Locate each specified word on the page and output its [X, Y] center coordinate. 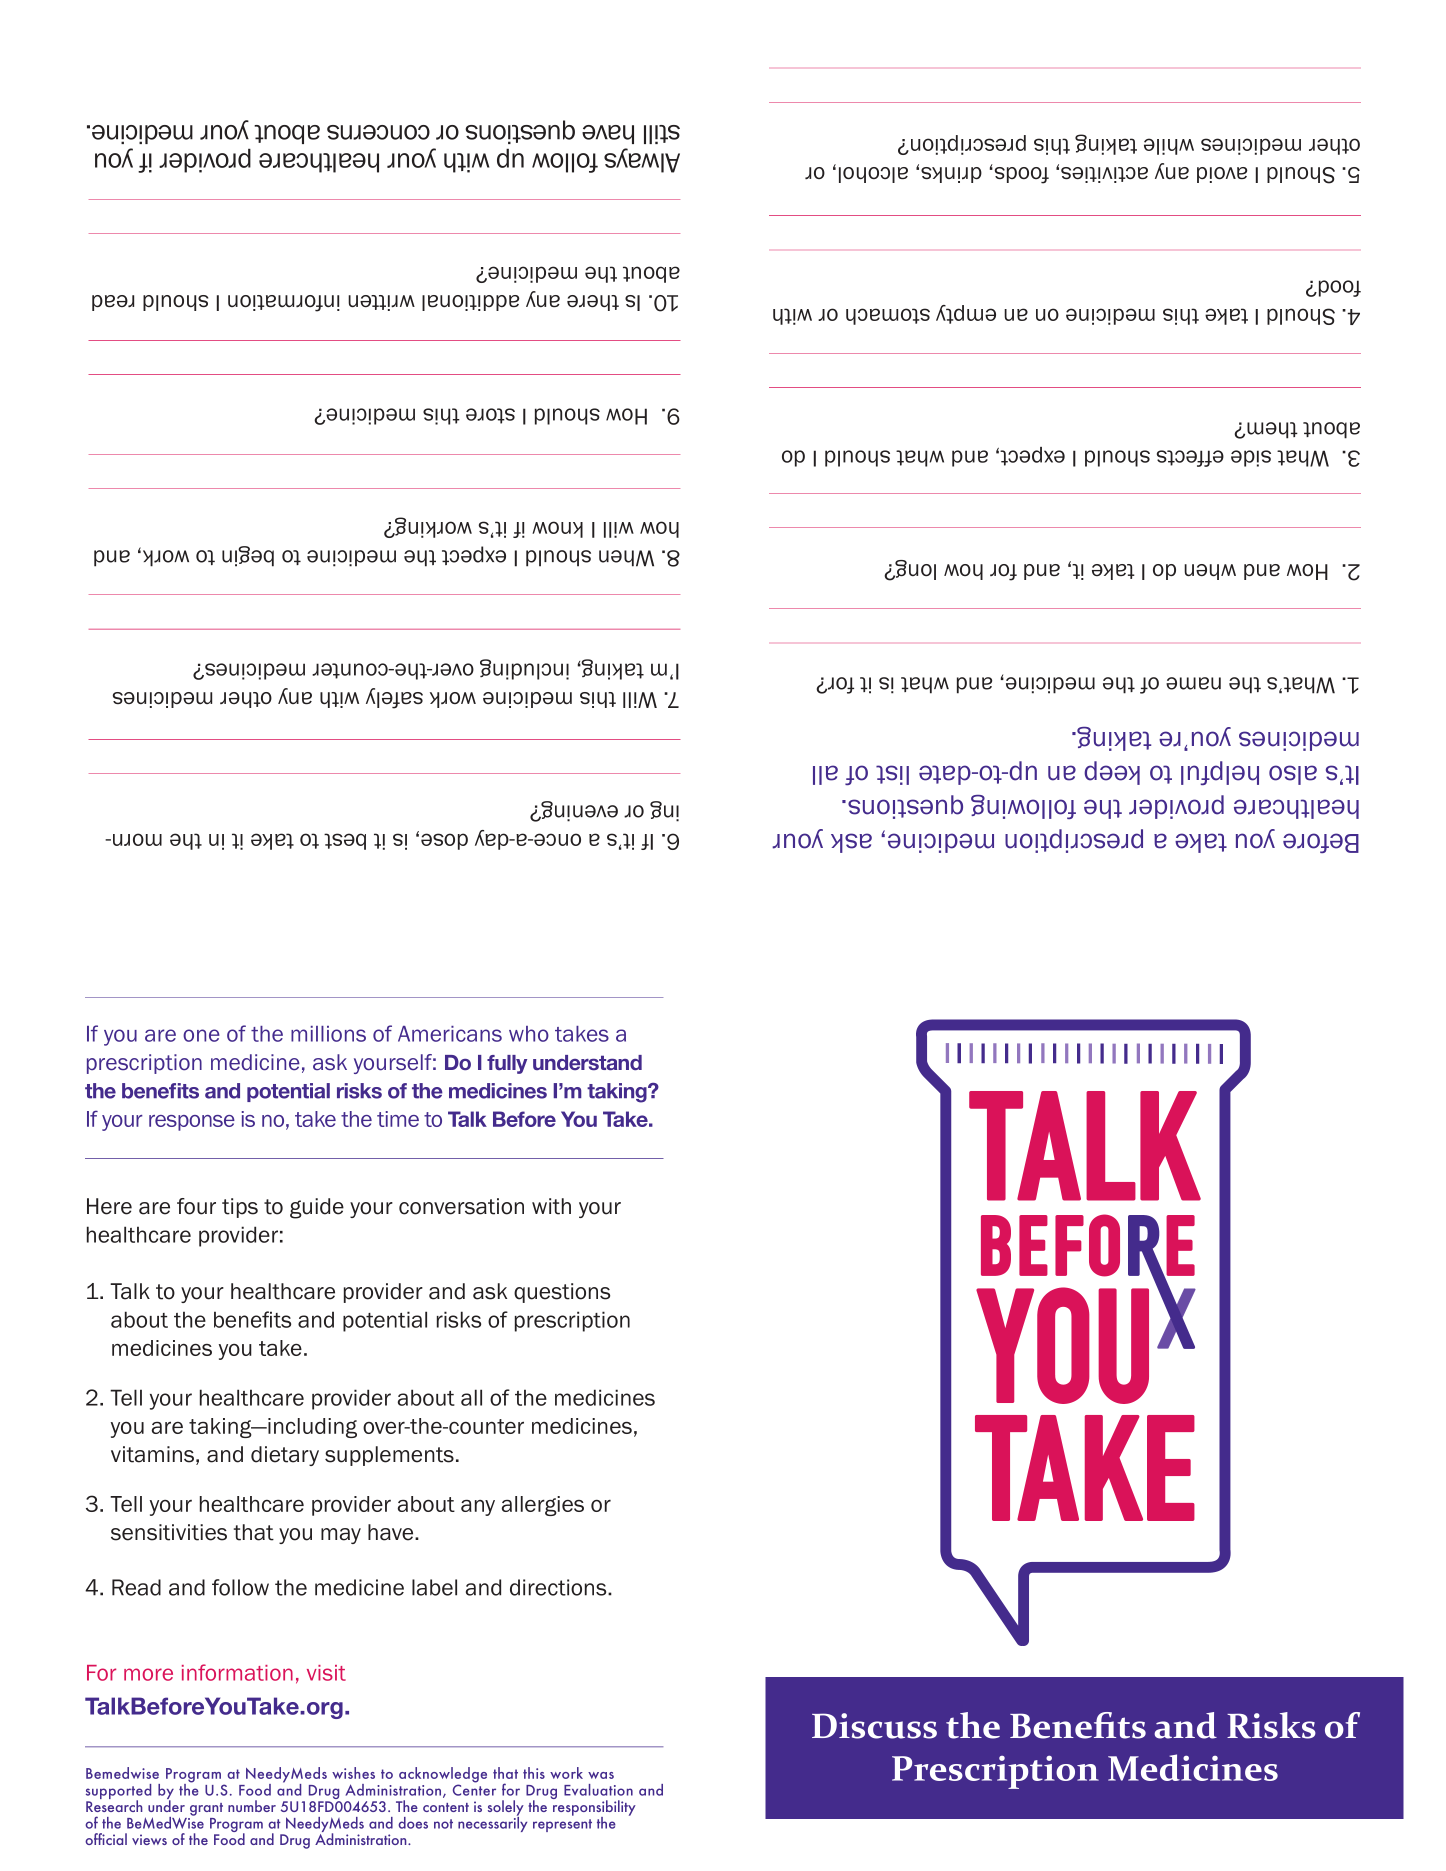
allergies [543, 1506]
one [201, 1035]
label [434, 1587]
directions [559, 1587]
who [529, 1034]
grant [206, 1809]
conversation [461, 1206]
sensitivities [169, 1532]
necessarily [492, 1823]
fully [507, 1064]
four [196, 1206]
